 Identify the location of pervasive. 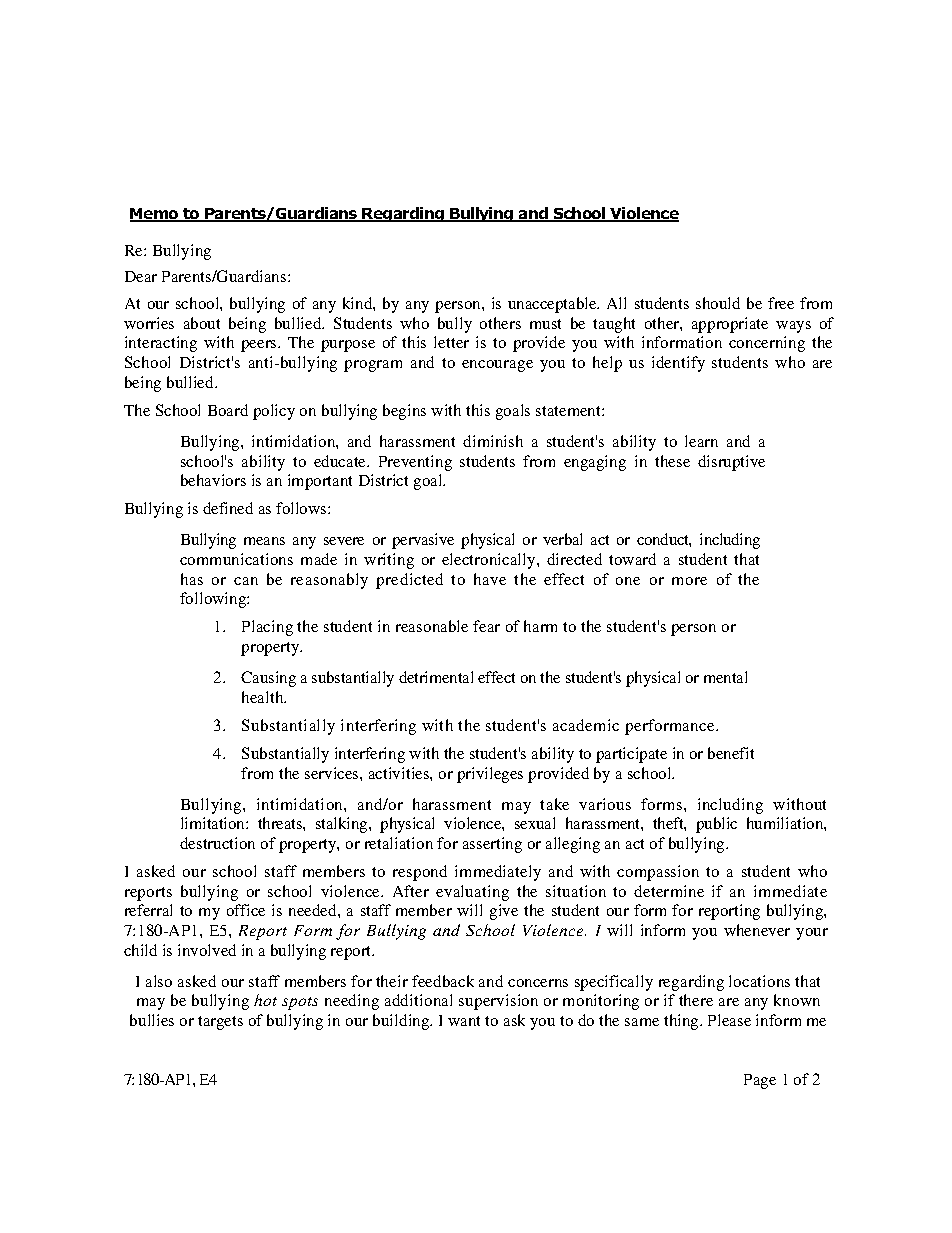
(423, 541).
